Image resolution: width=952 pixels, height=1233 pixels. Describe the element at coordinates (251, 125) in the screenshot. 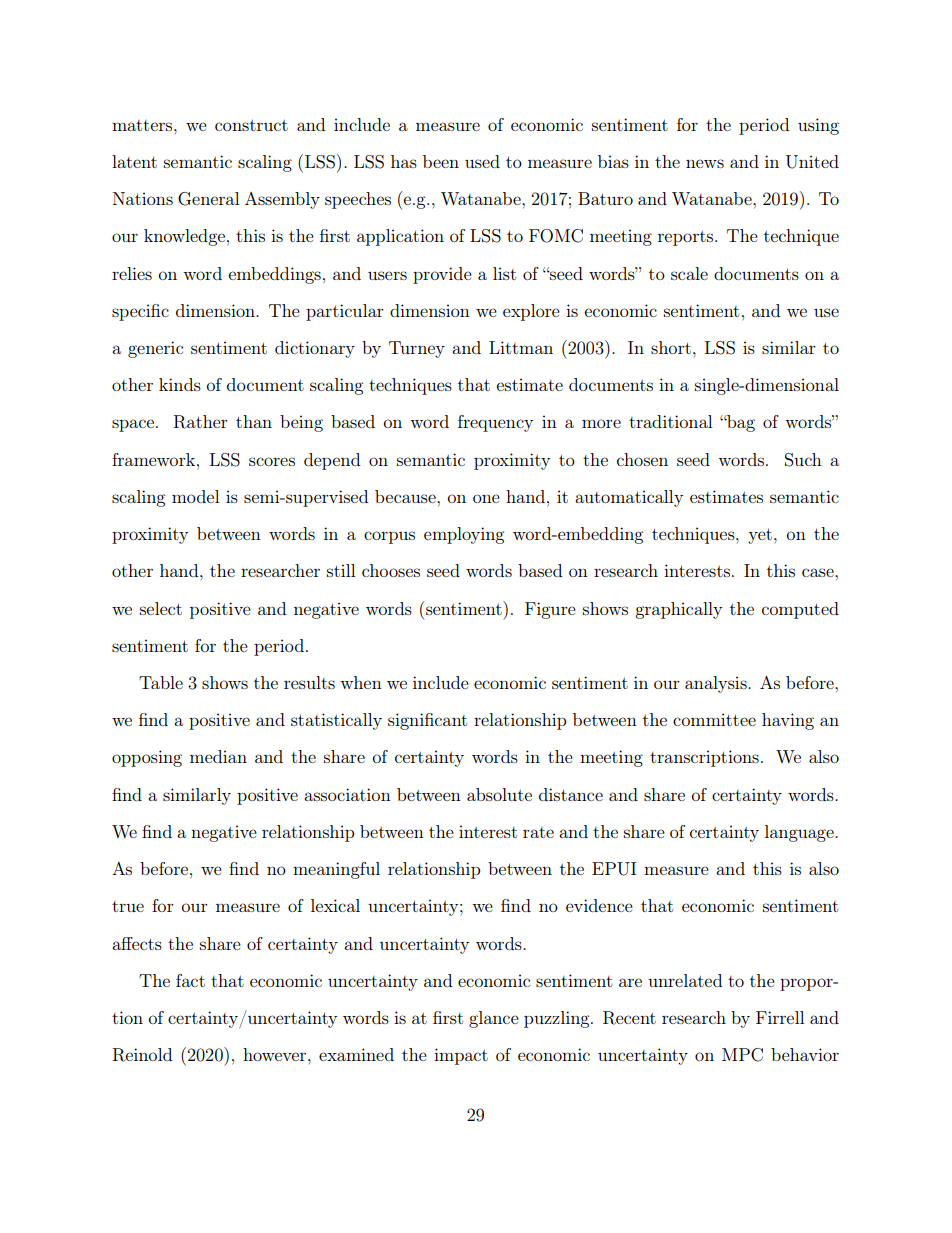

I see `construct` at that location.
